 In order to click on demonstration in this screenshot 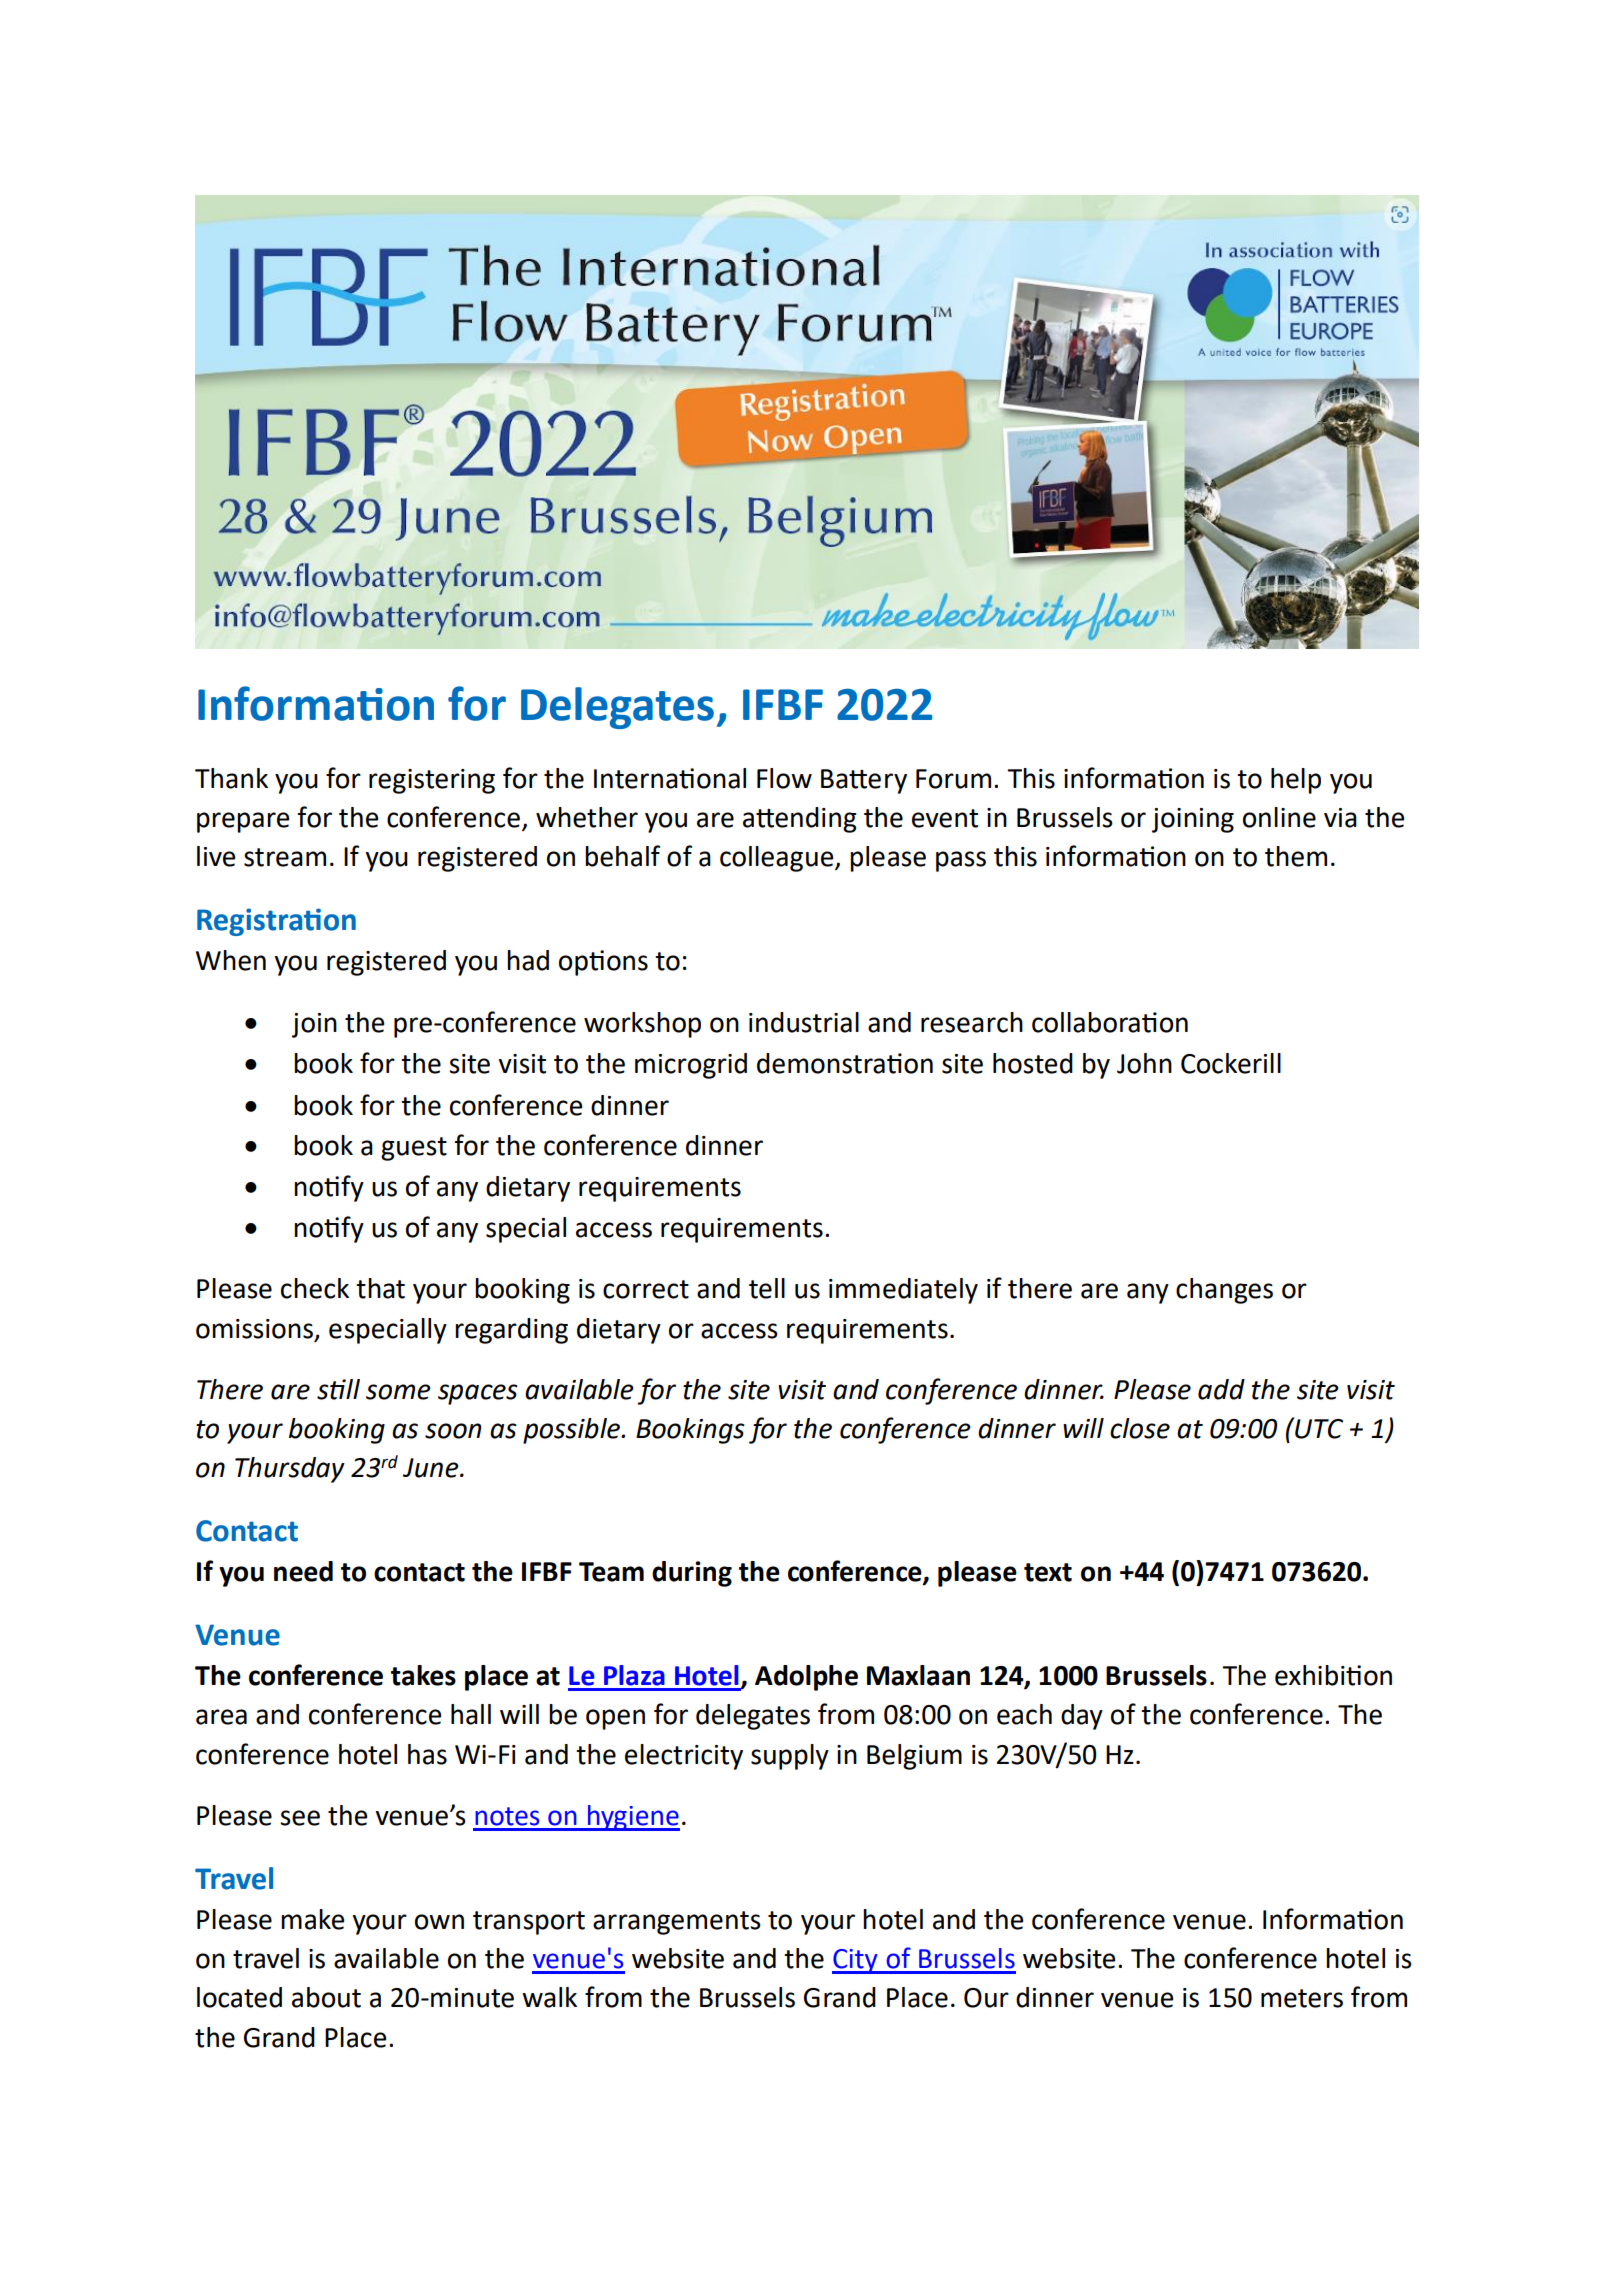, I will do `click(845, 1063)`.
